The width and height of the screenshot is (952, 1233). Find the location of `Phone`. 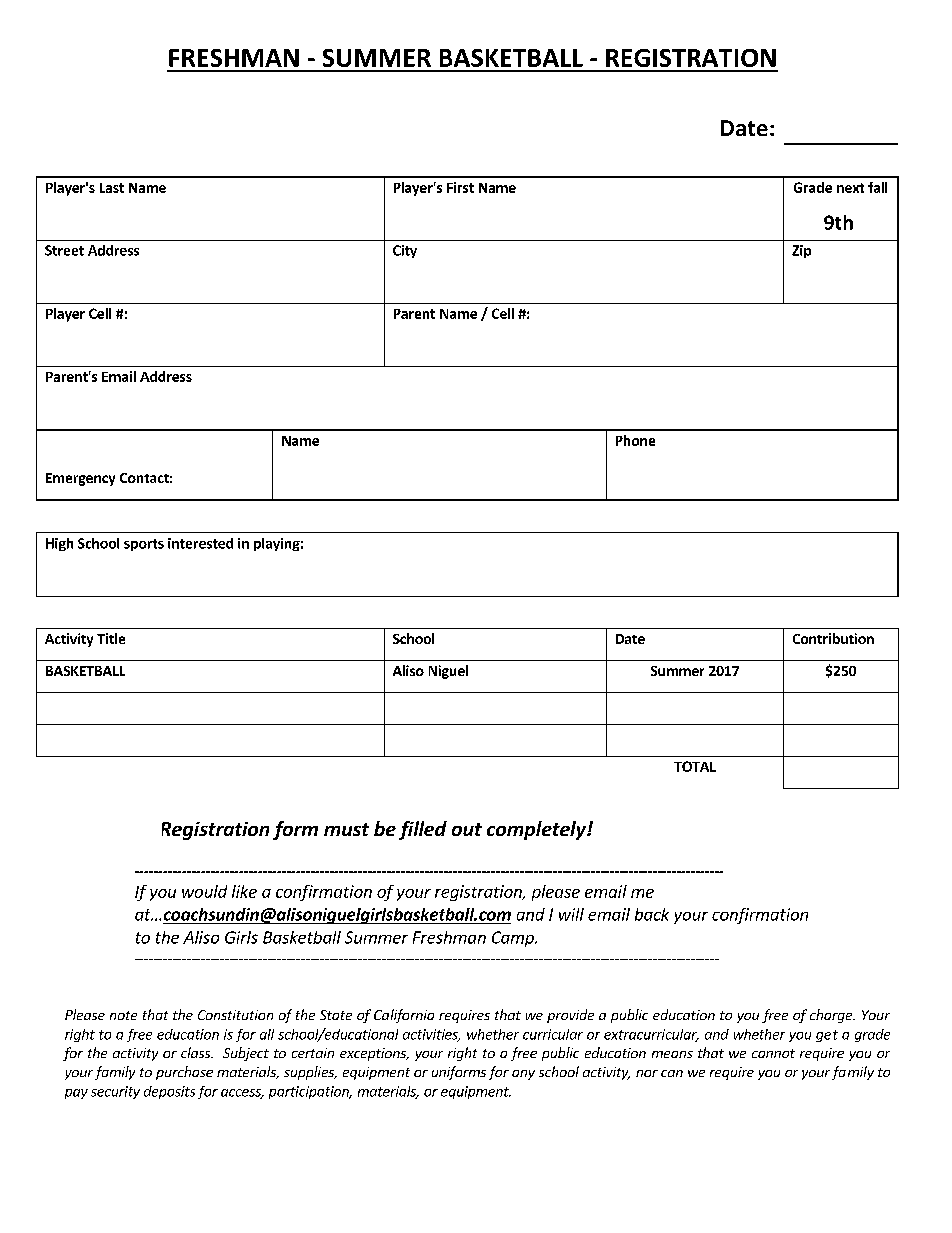

Phone is located at coordinates (635, 440).
